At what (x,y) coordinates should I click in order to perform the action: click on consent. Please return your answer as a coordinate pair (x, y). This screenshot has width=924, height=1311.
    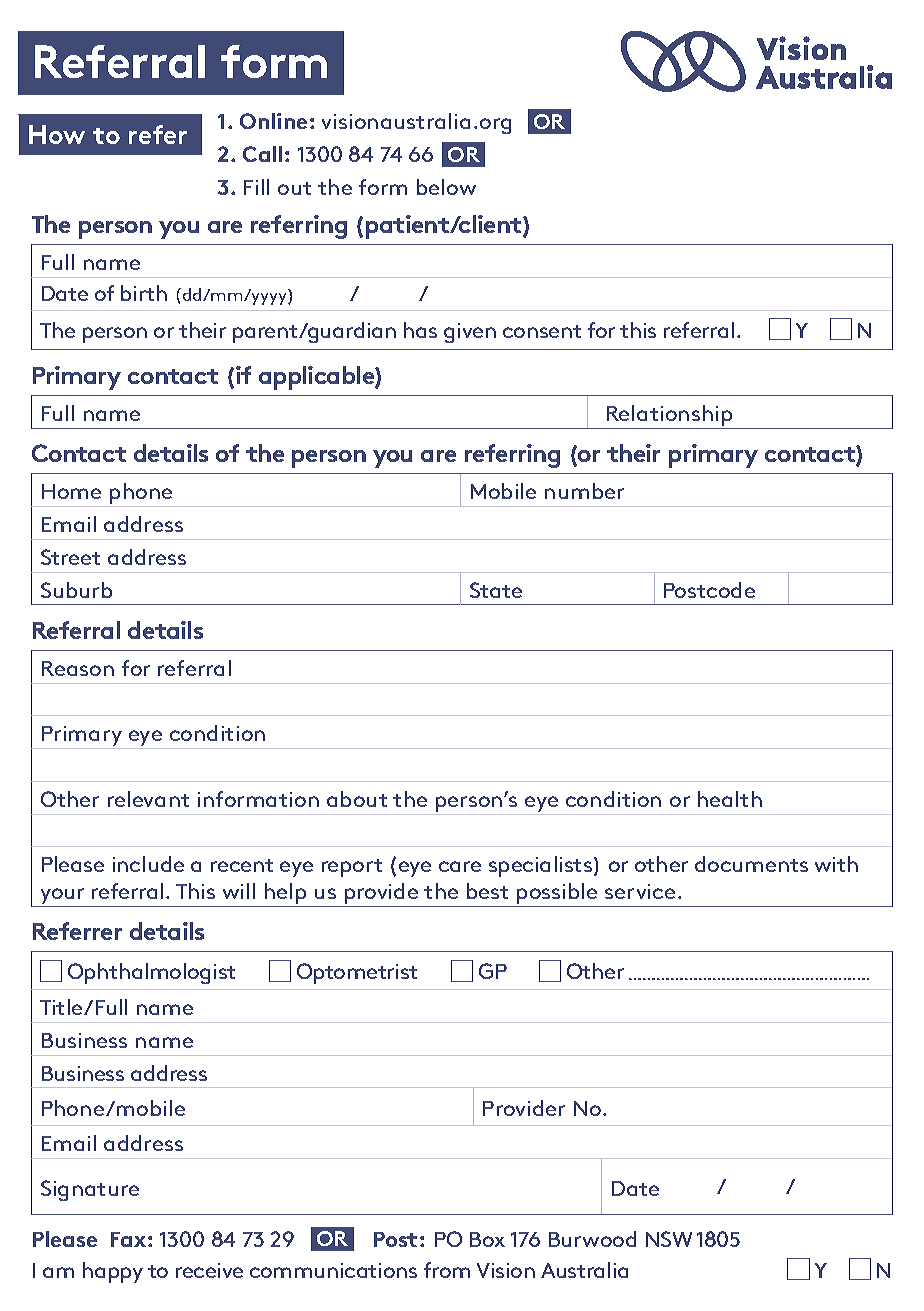
    Looking at the image, I should click on (542, 331).
